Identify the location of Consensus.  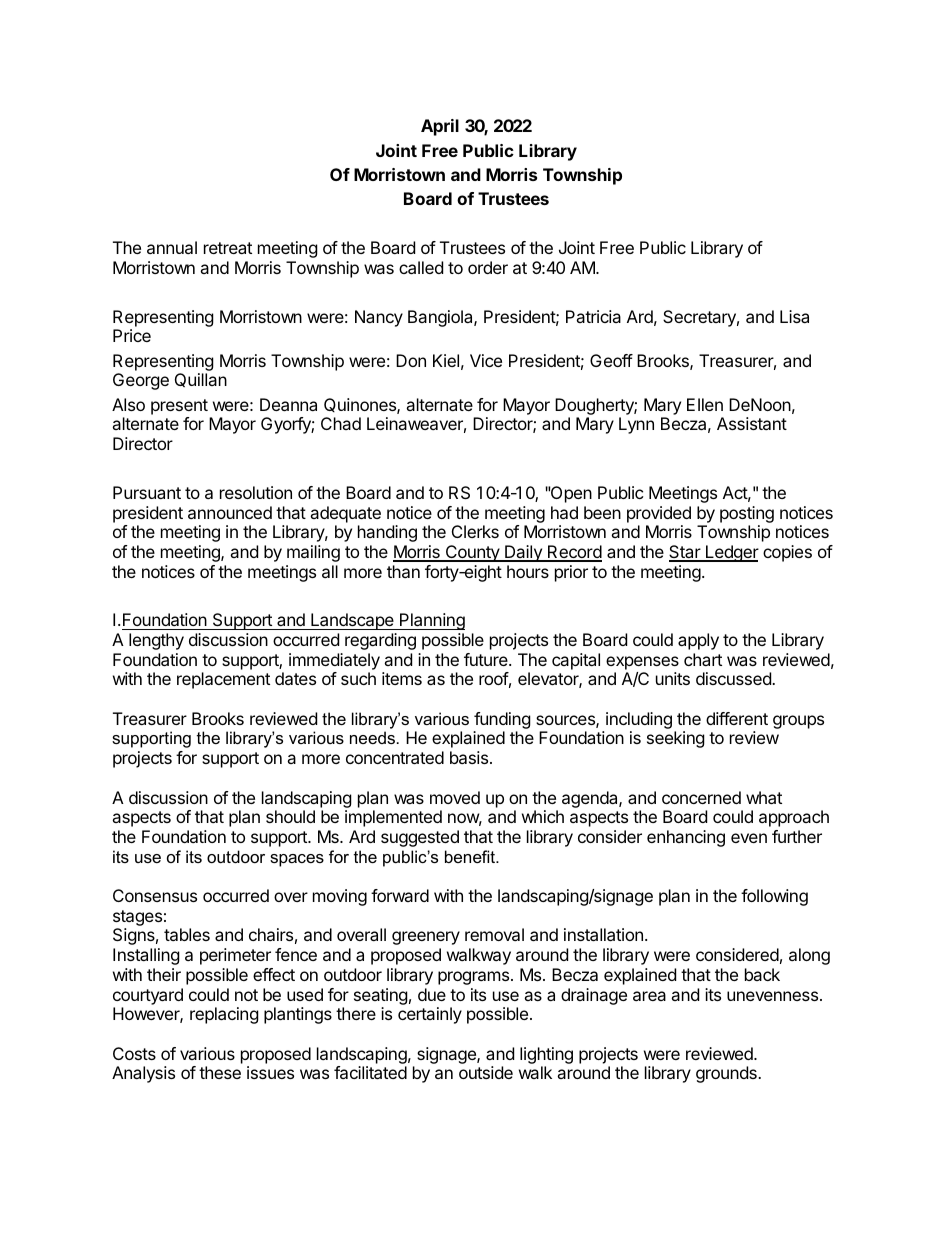
(155, 895).
